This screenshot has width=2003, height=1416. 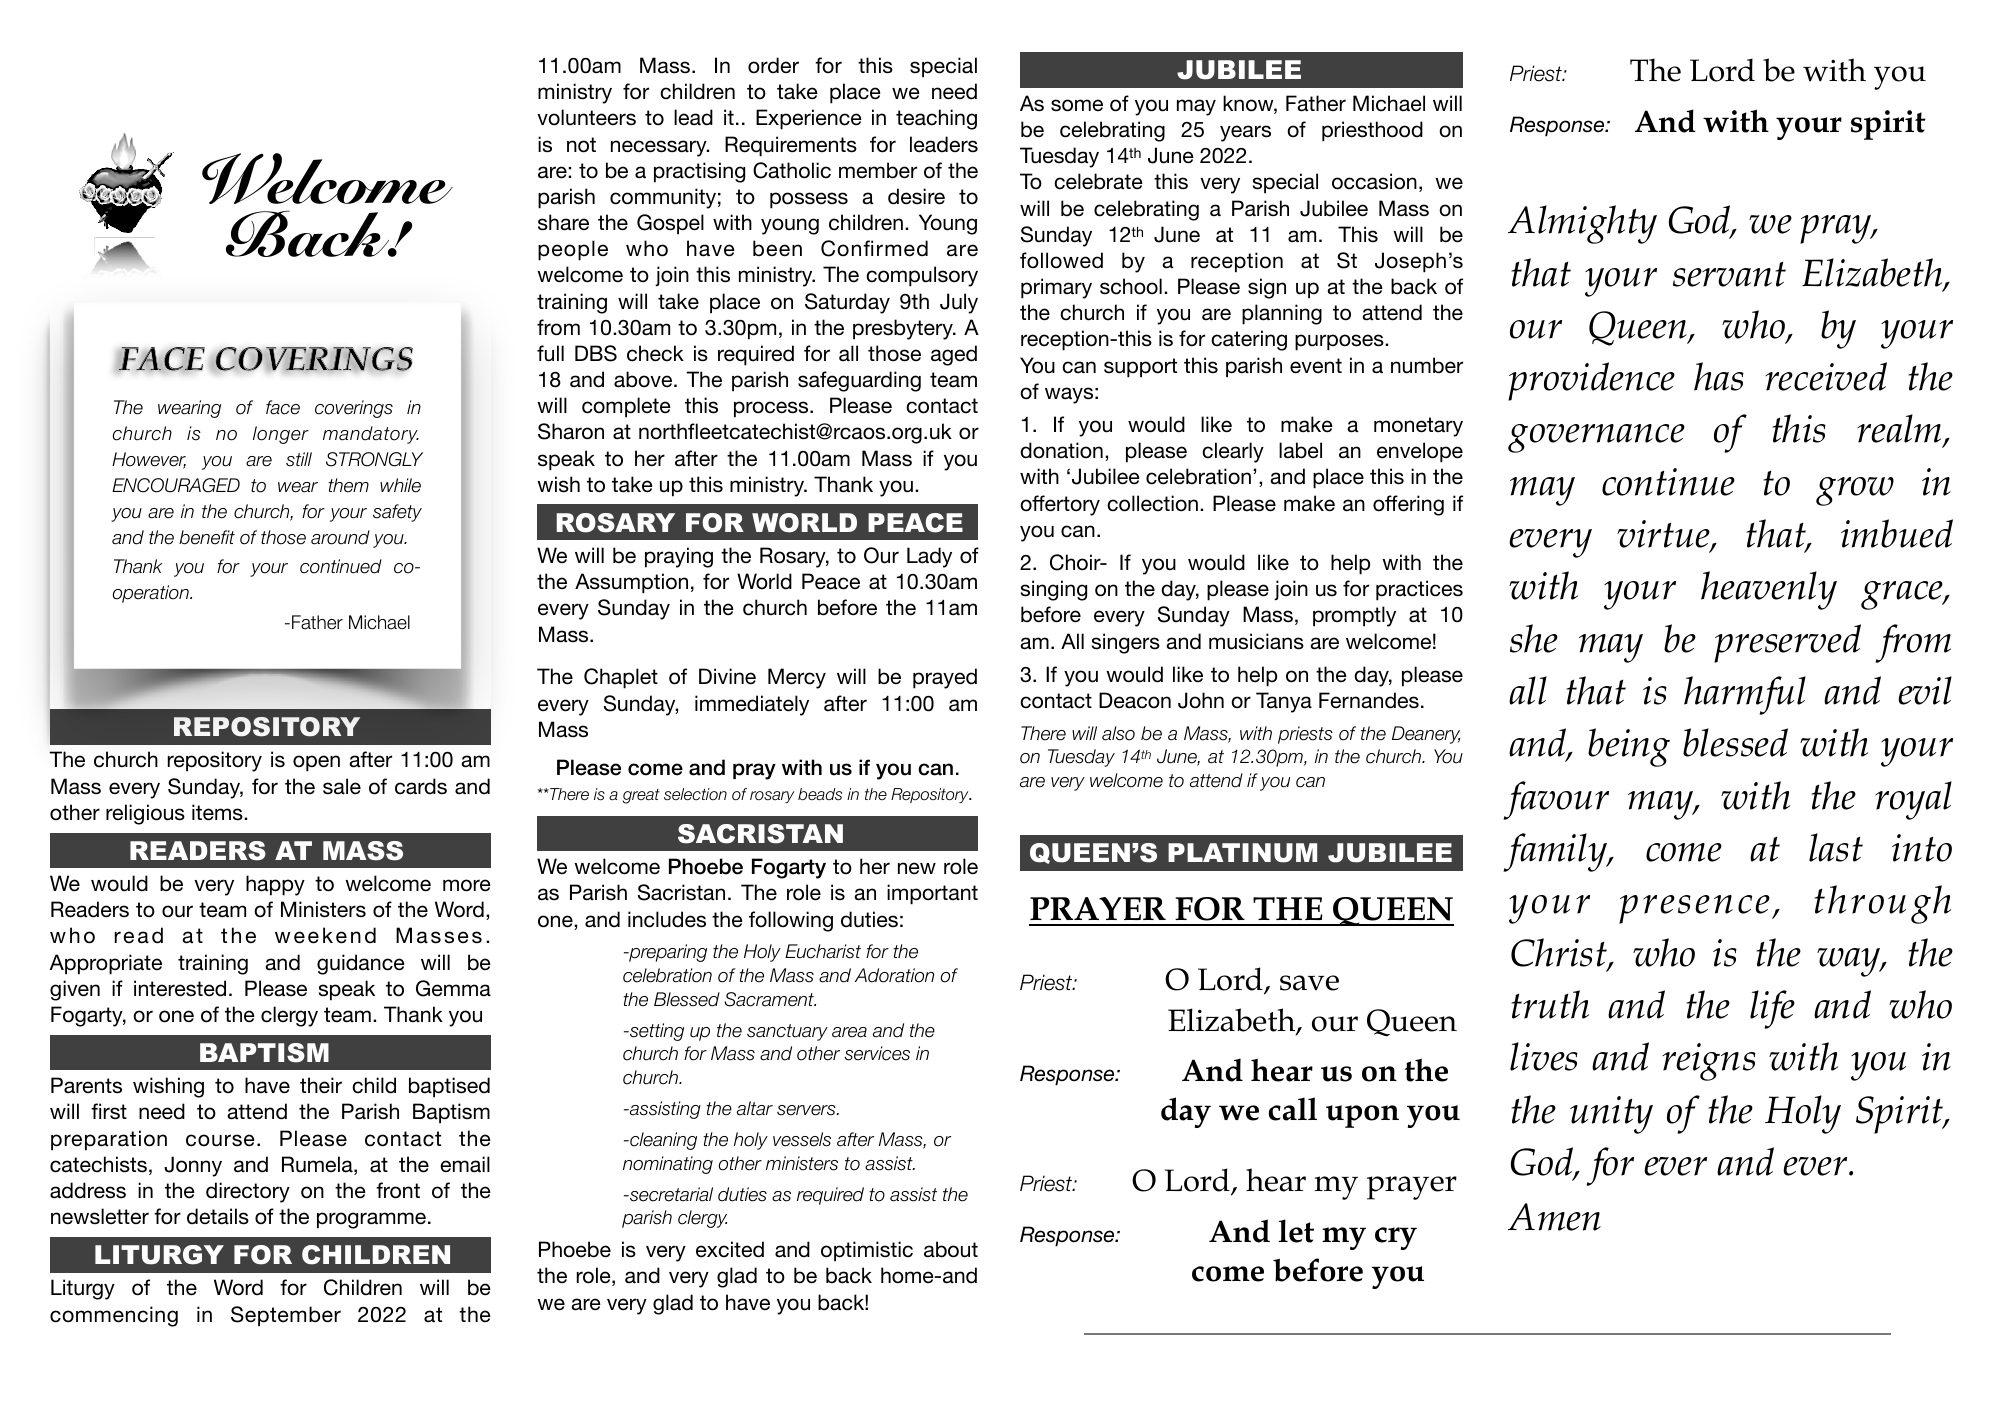 I want to click on sale, so click(x=342, y=786).
